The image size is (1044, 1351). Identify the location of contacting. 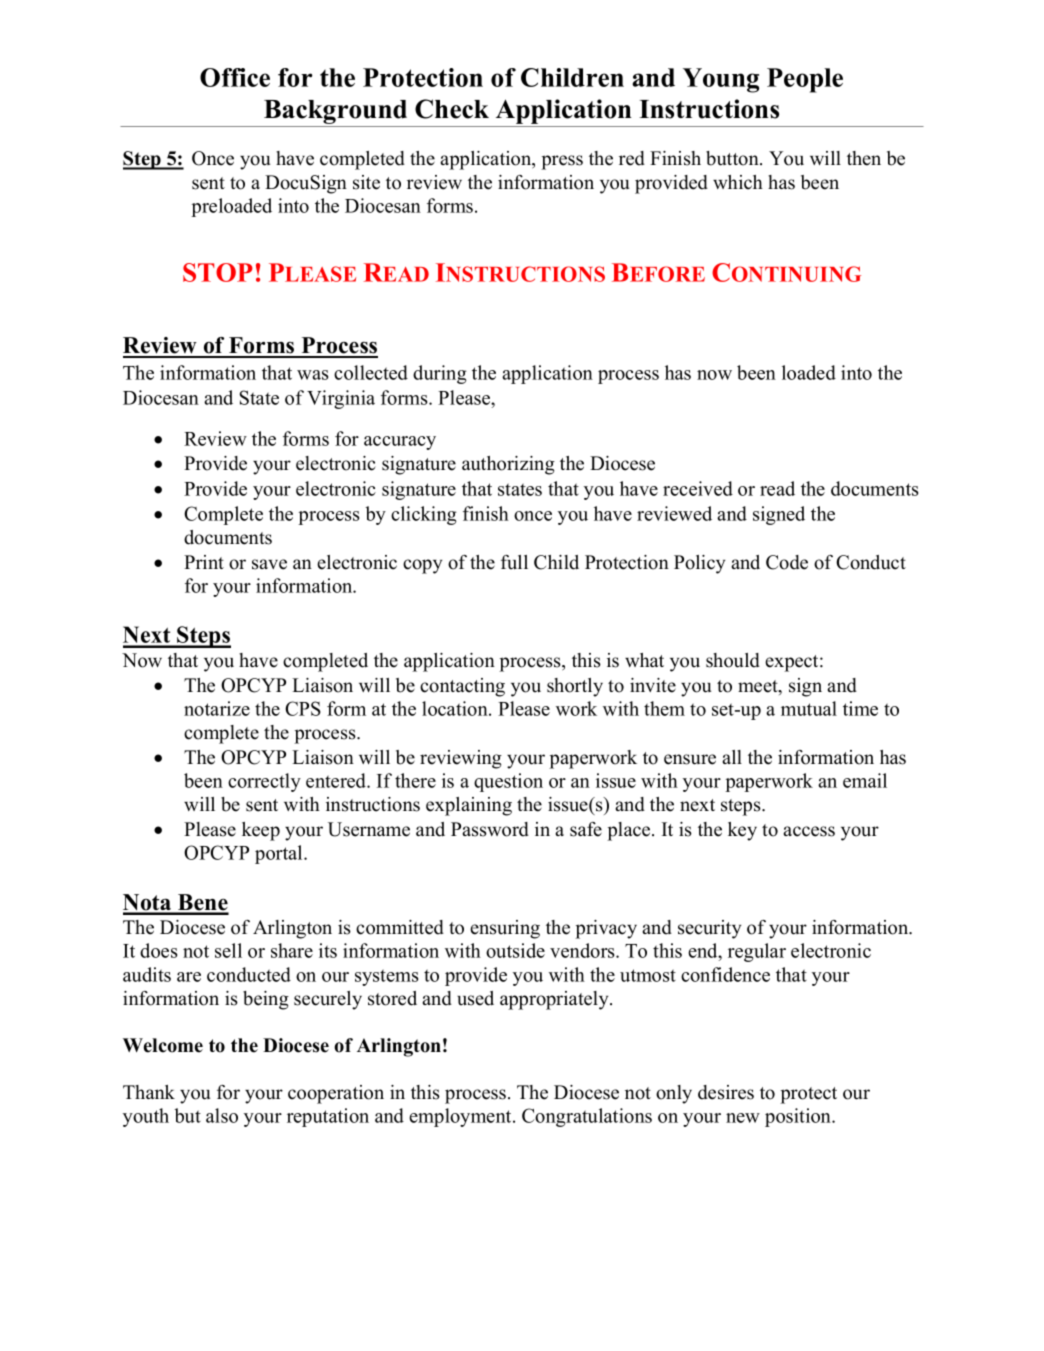
(462, 687).
